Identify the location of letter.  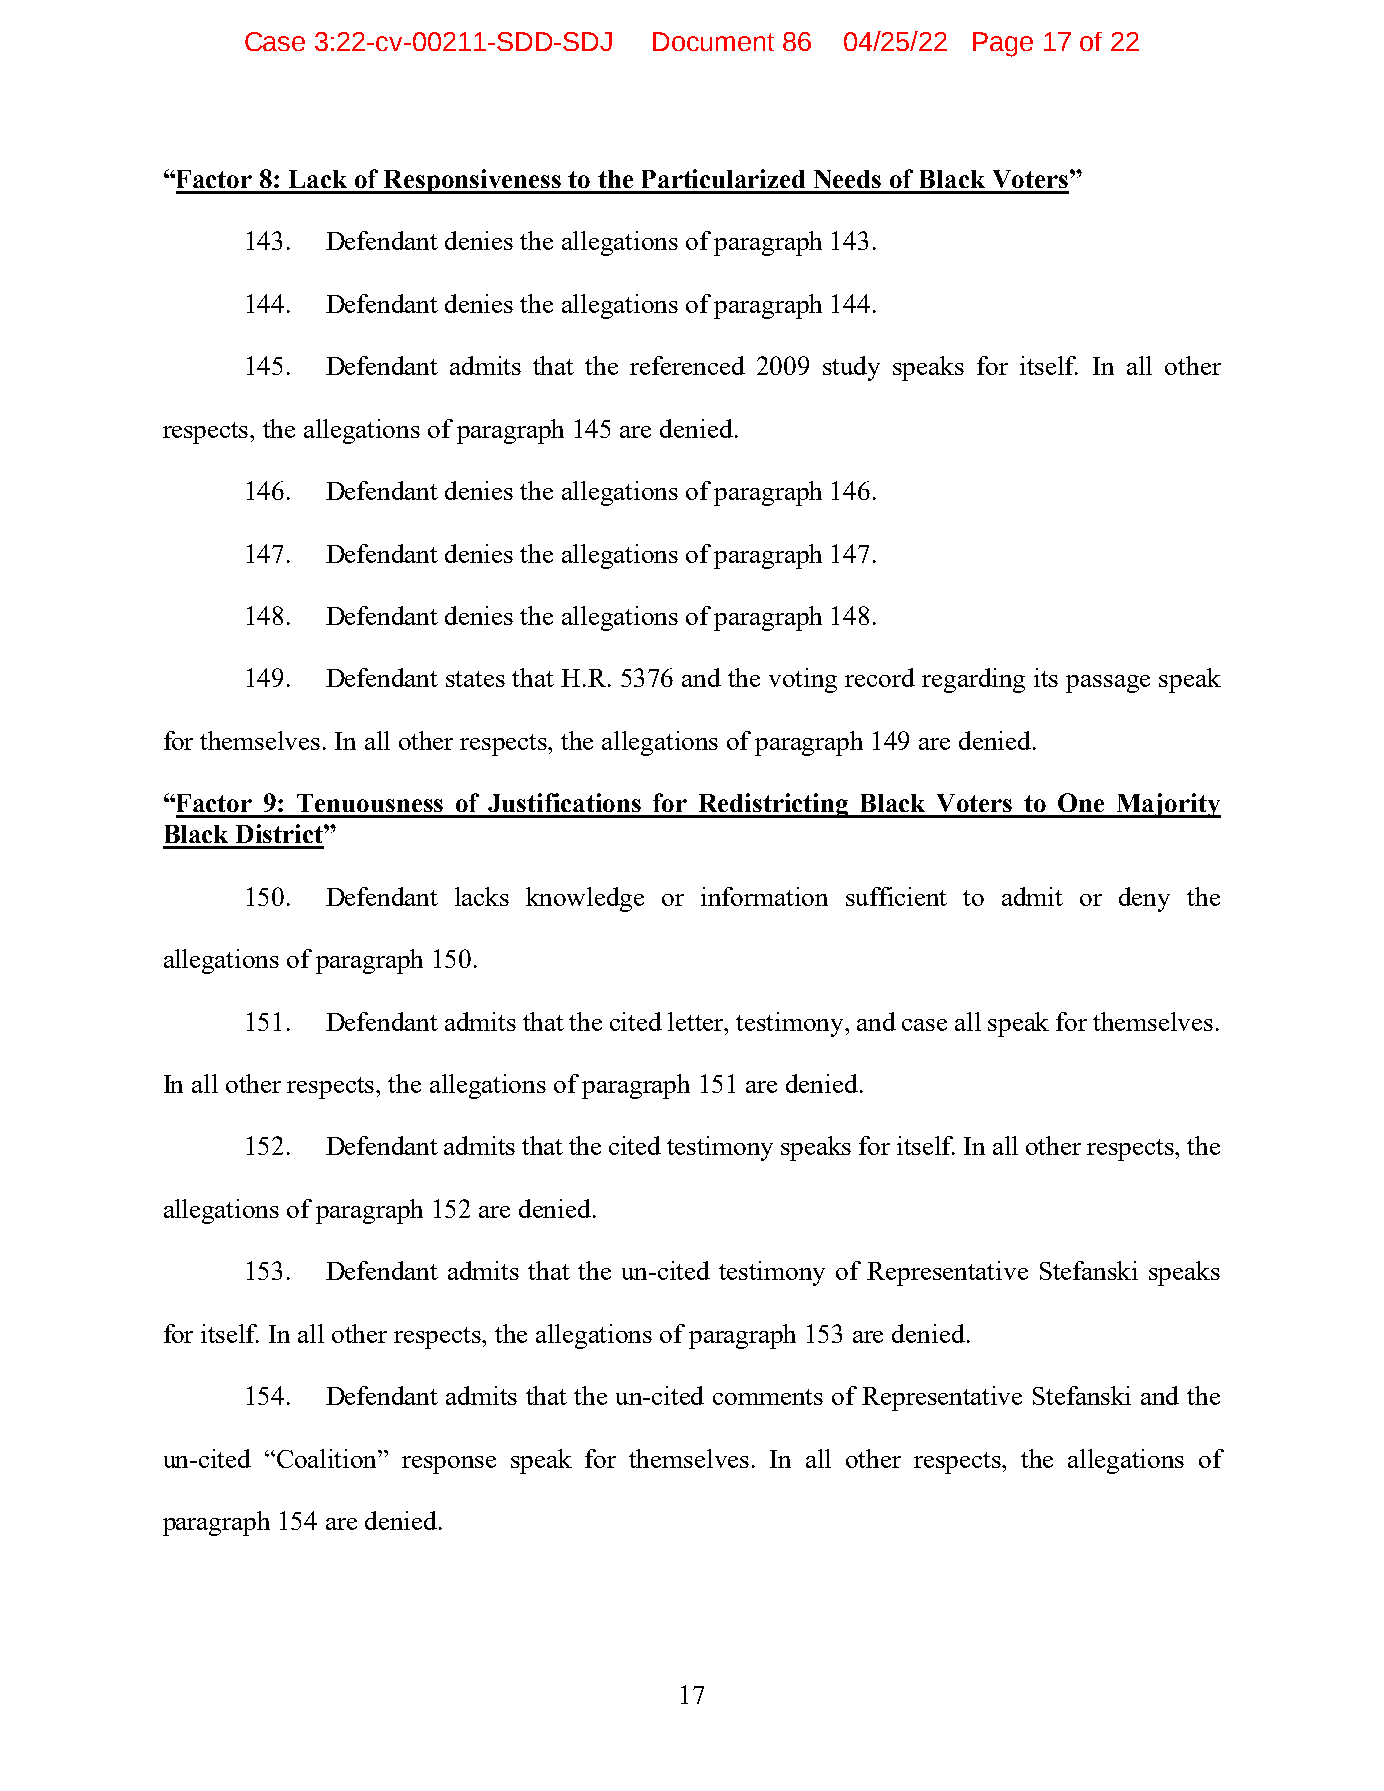
(697, 1021).
